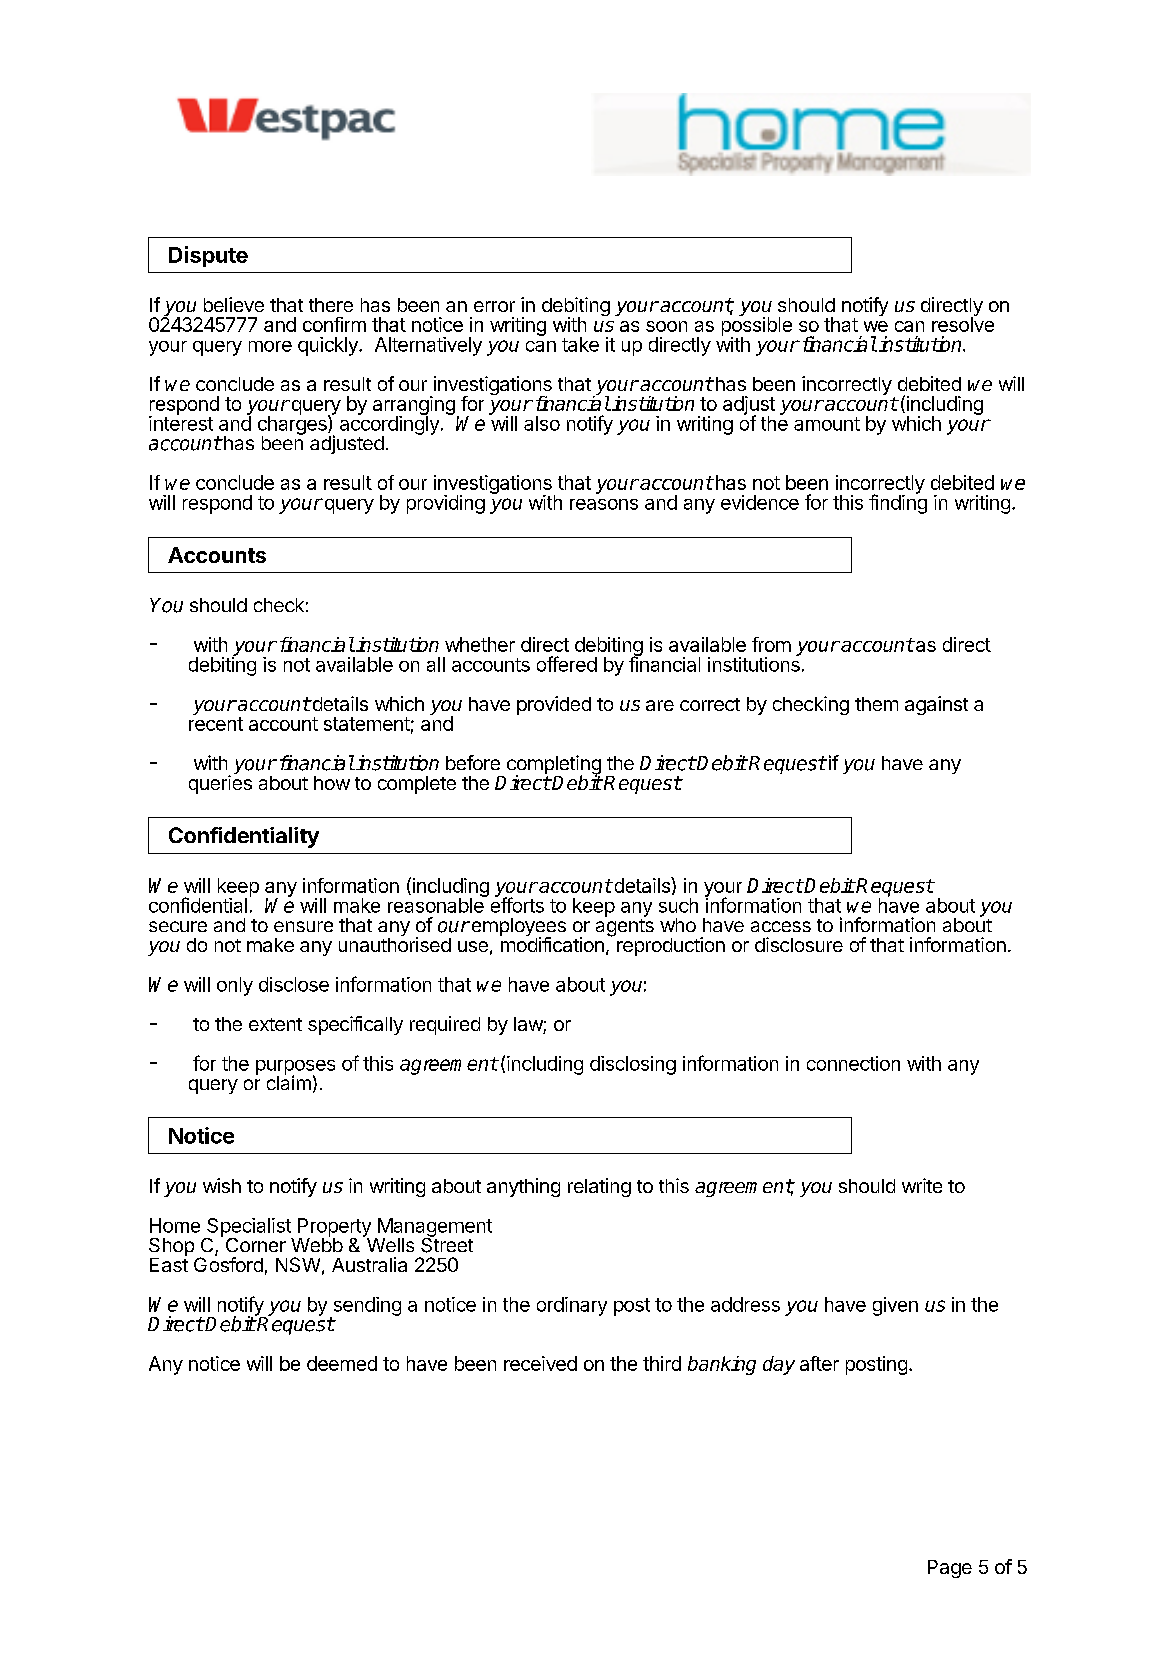 This screenshot has width=1175, height=1663. Describe the element at coordinates (580, 344) in the screenshot. I see `take` at that location.
